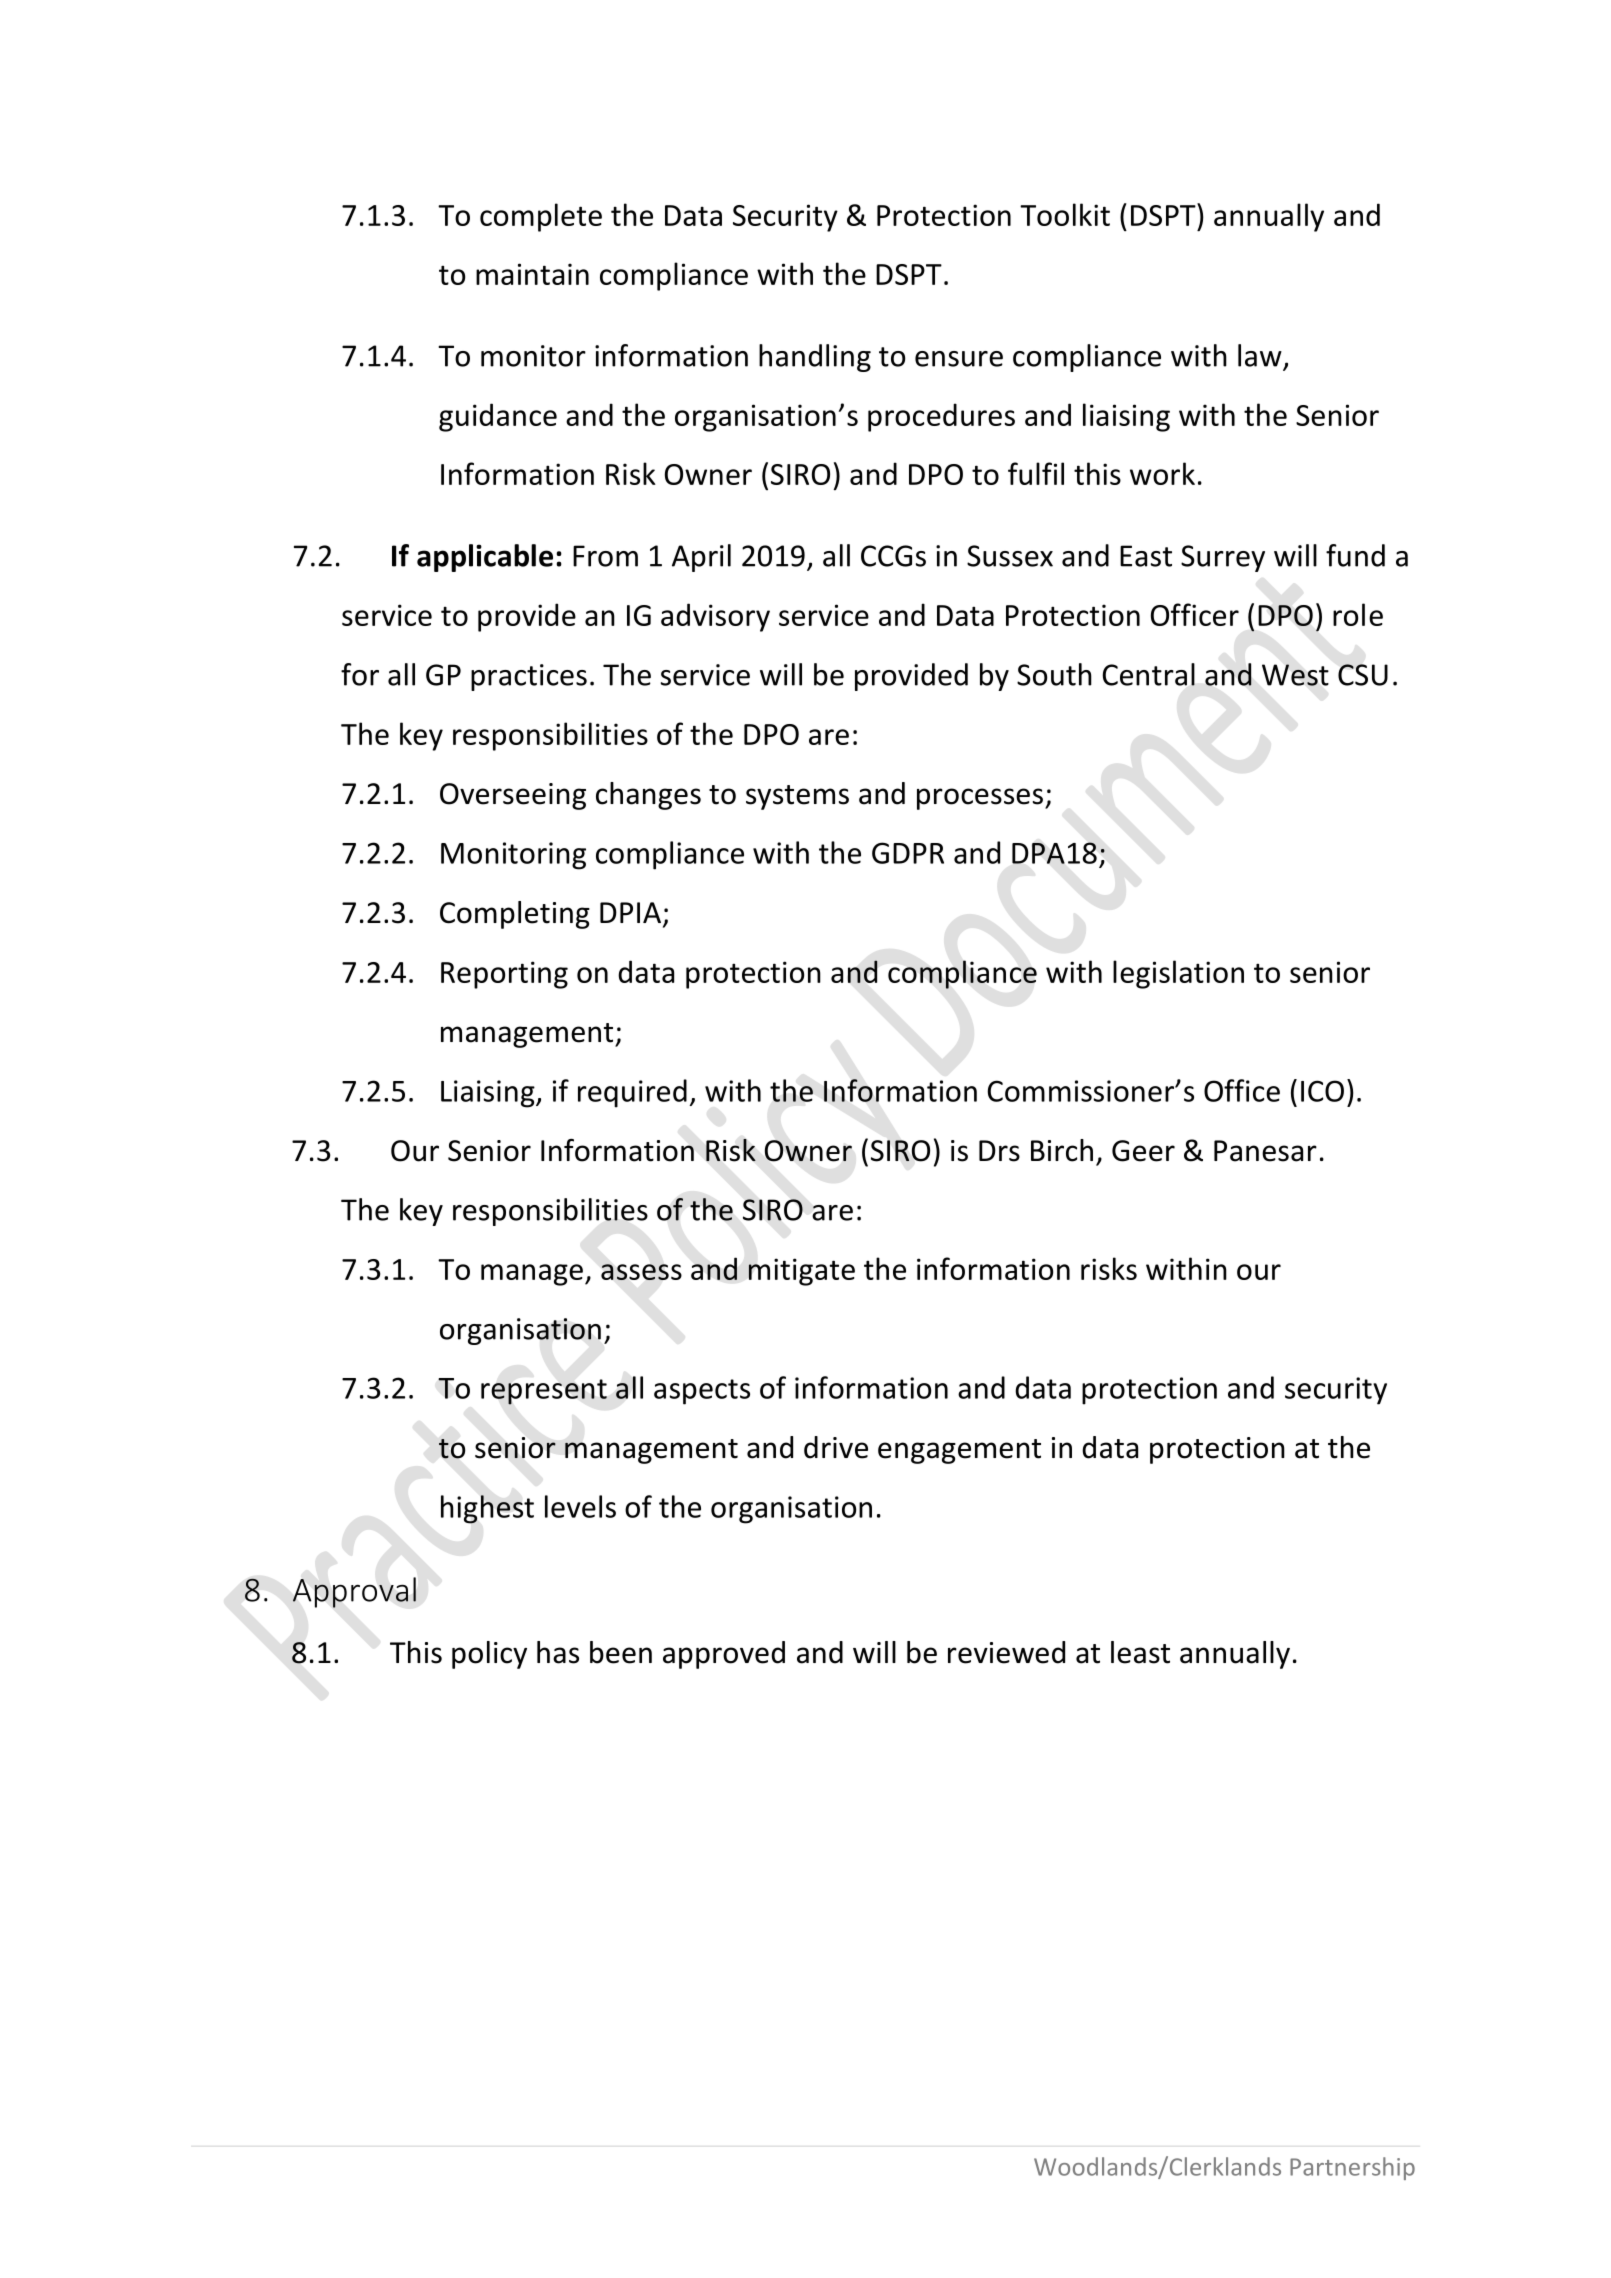 The image size is (1611, 2278). I want to click on policy, so click(489, 1655).
